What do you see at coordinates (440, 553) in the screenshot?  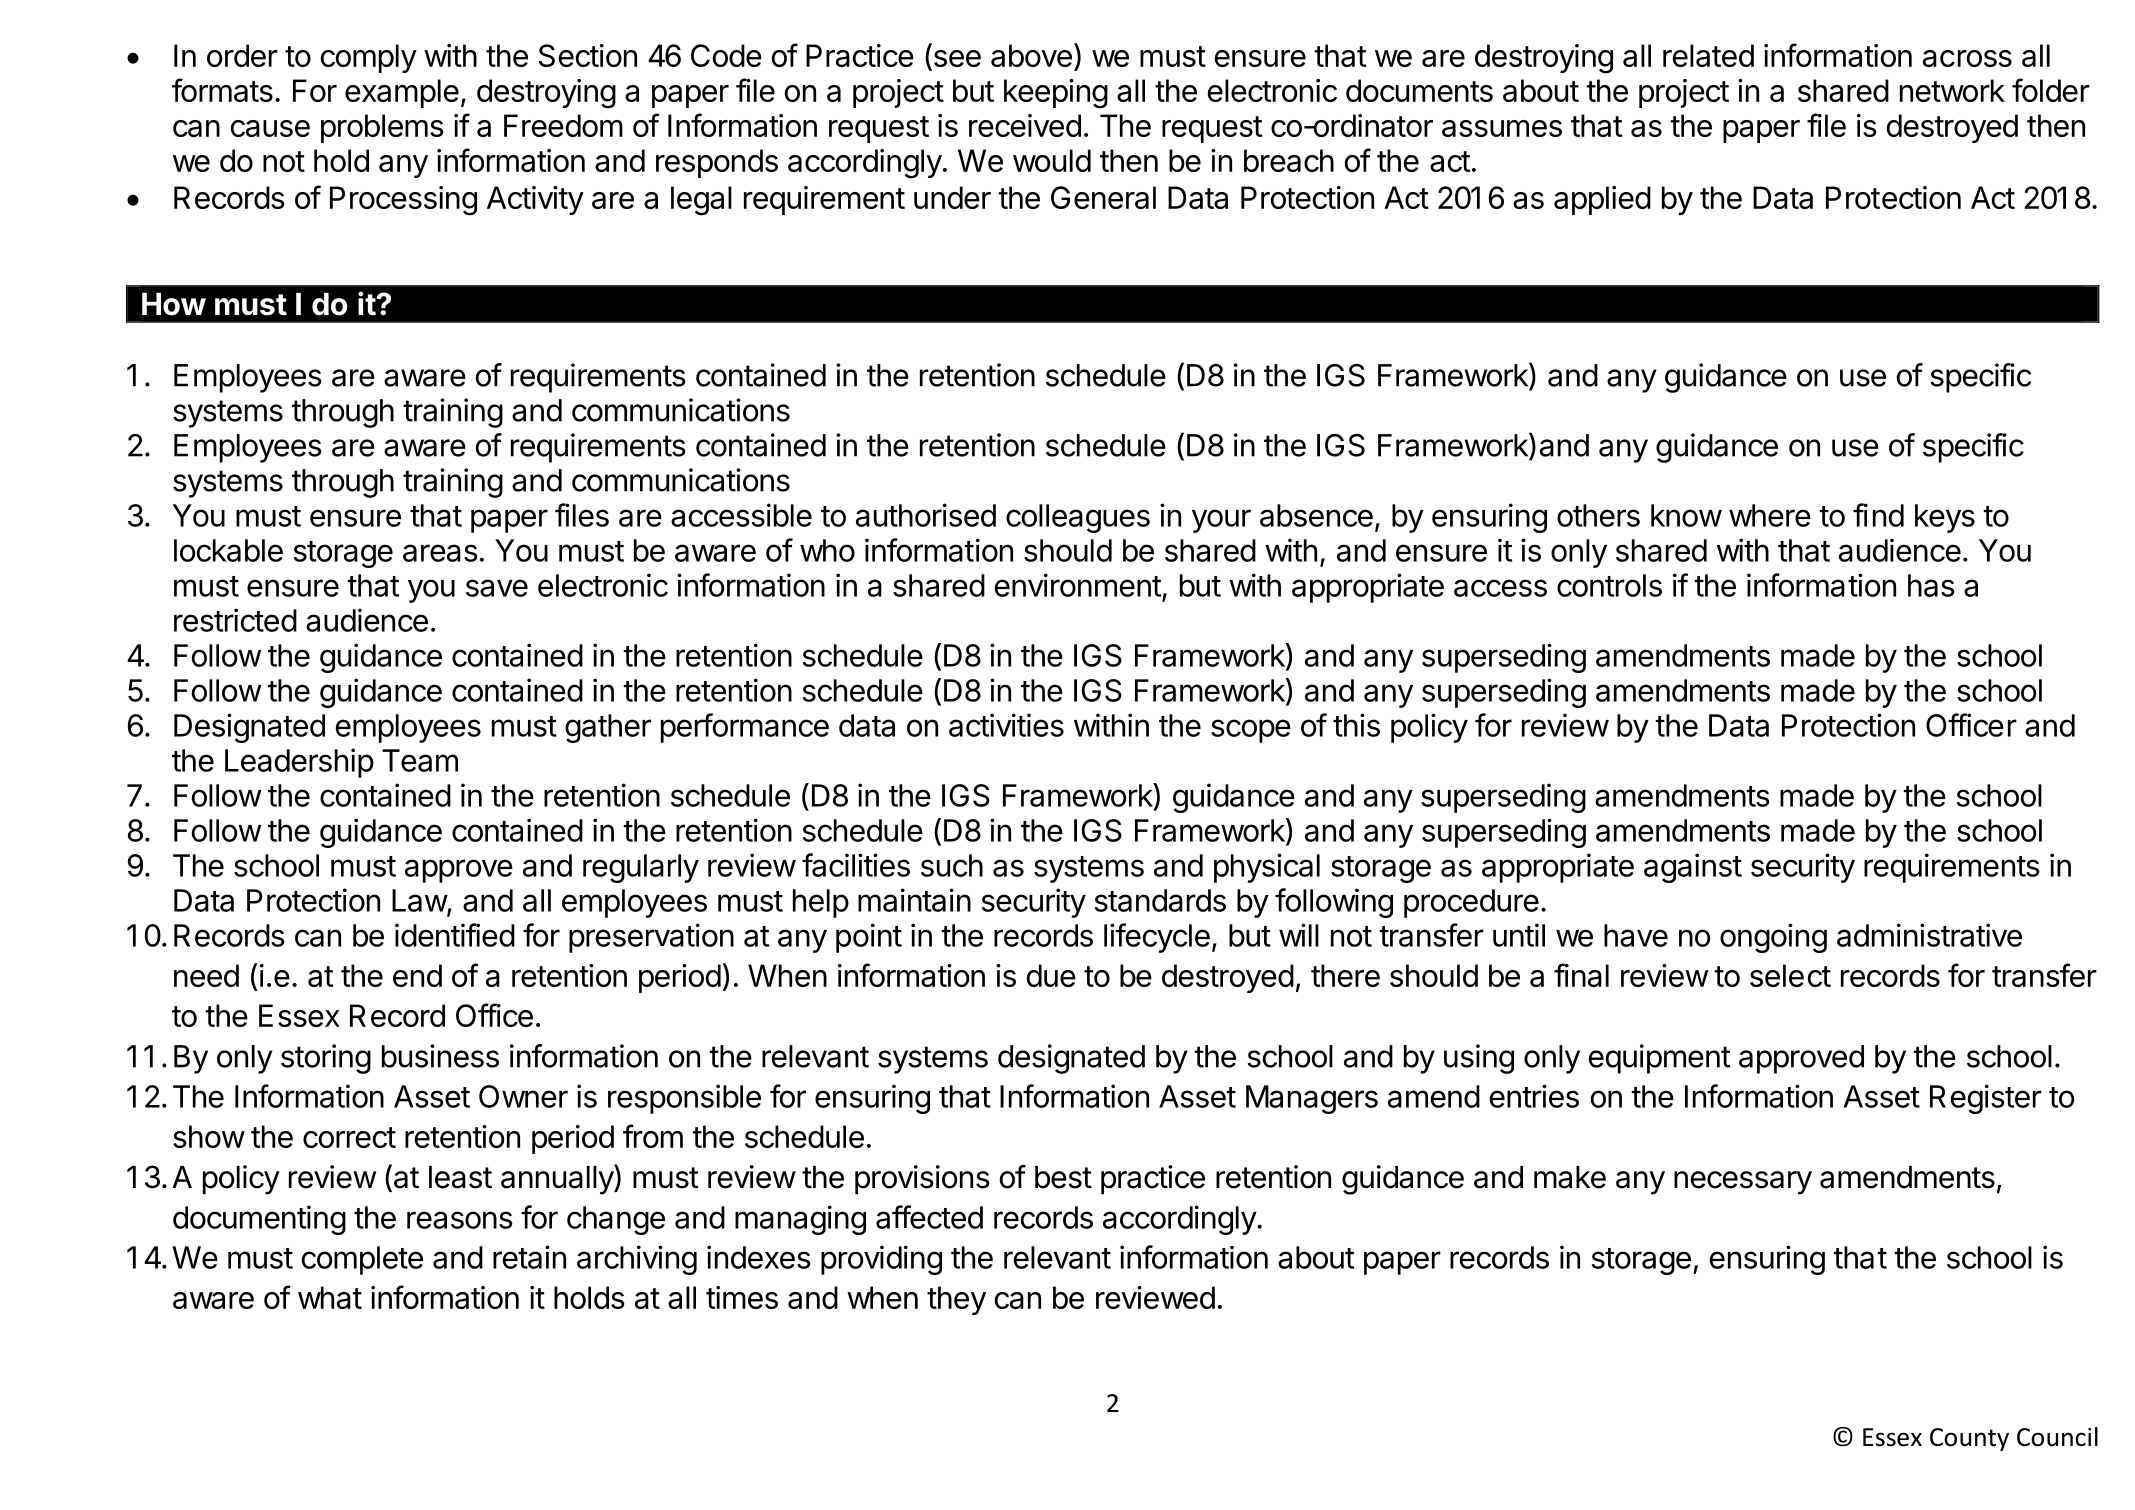 I see `areas` at bounding box center [440, 553].
